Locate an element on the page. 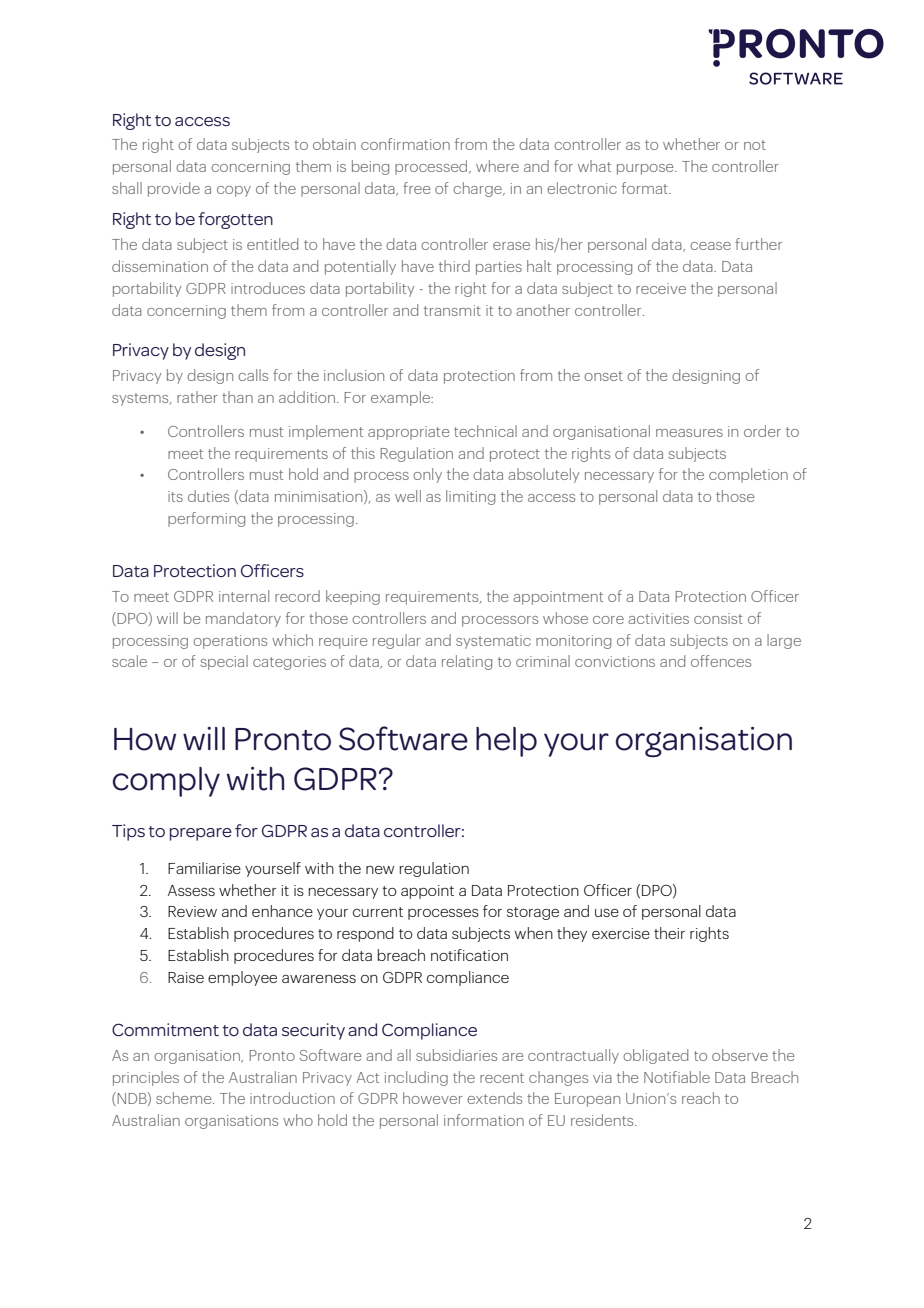 This page has width=924, height=1308. observe is located at coordinates (740, 1055).
